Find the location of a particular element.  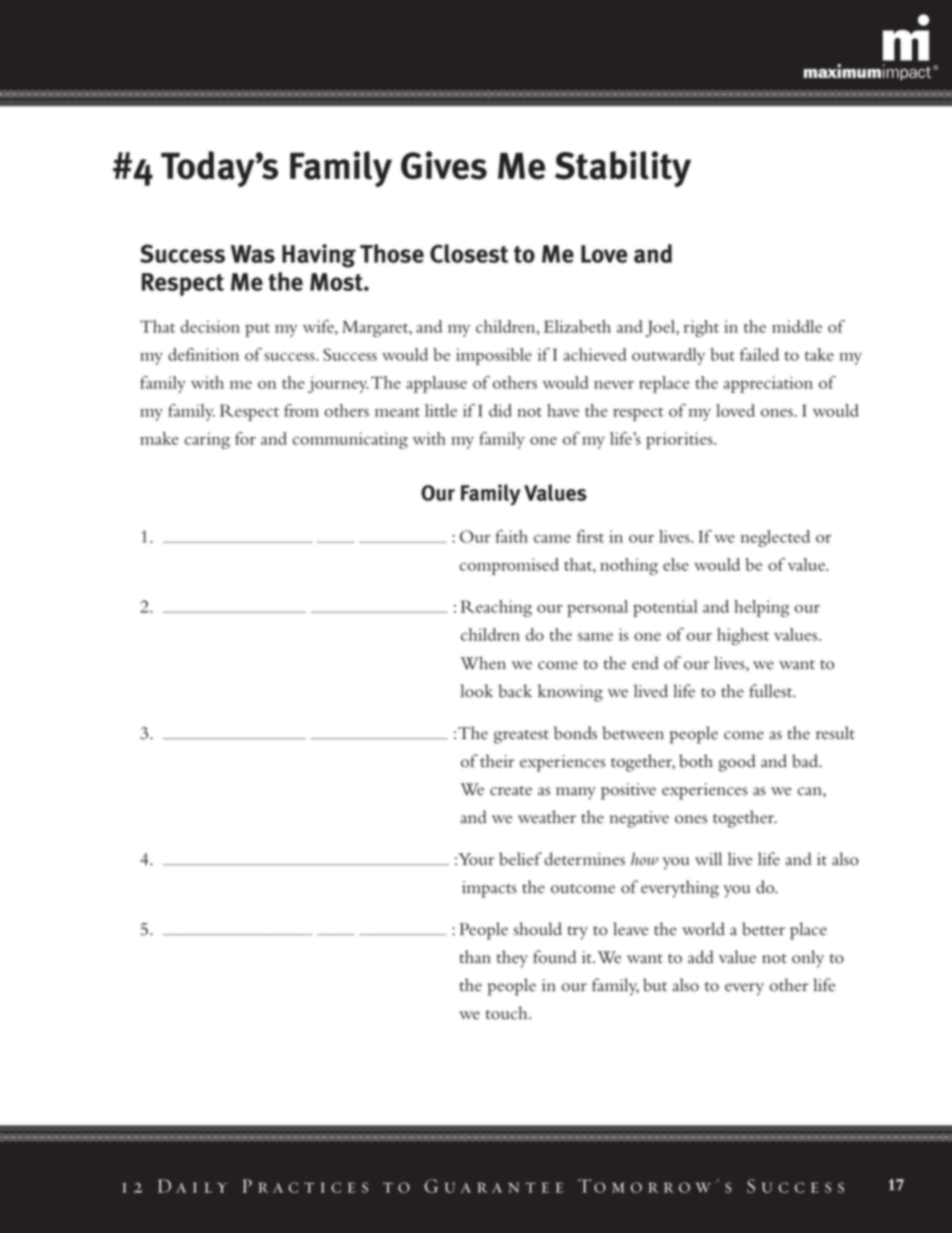

Was is located at coordinates (253, 254).
